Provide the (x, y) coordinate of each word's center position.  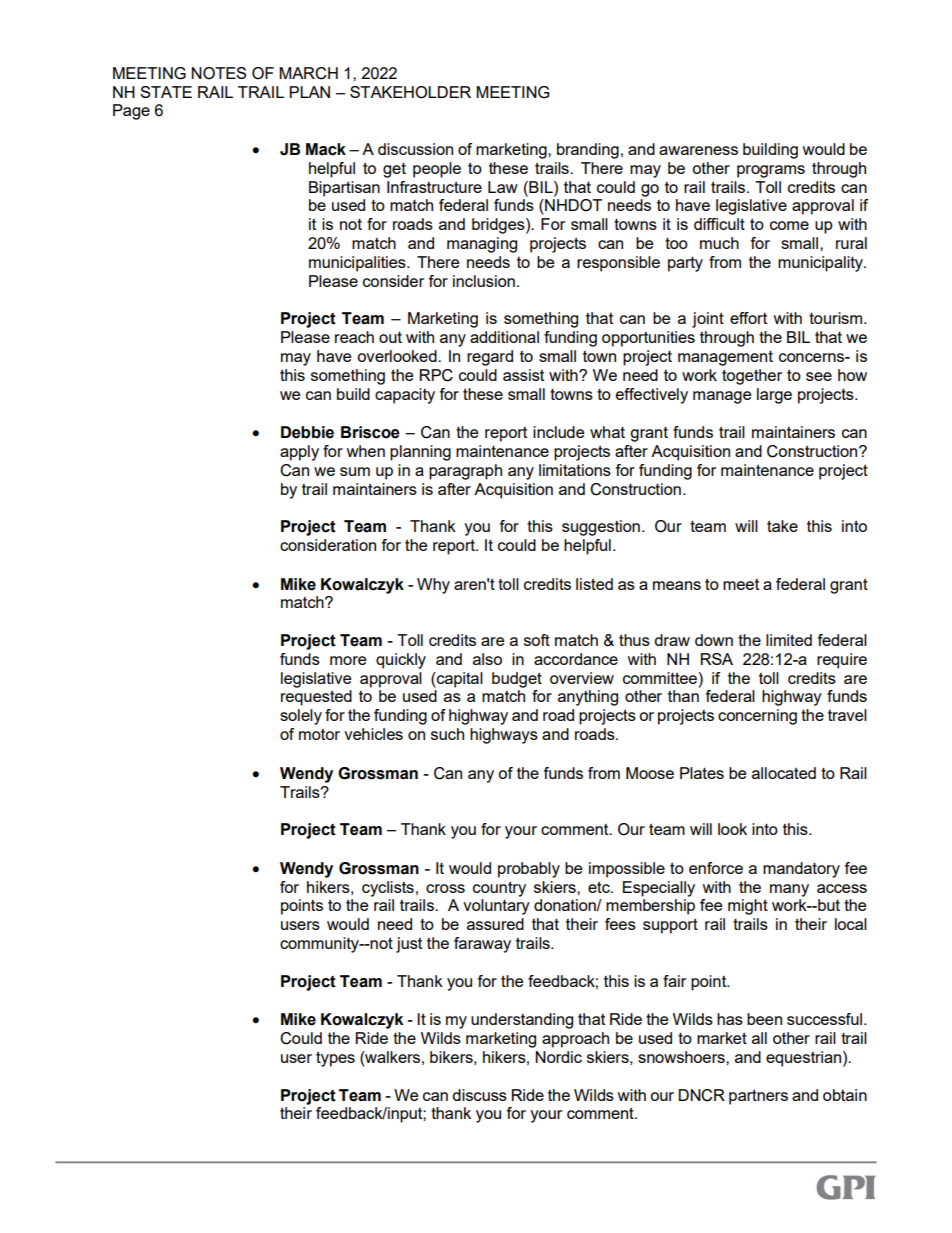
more (348, 660)
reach (354, 337)
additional (504, 337)
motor (319, 734)
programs (771, 171)
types (335, 1059)
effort (748, 318)
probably (529, 870)
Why (433, 586)
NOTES (218, 73)
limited (789, 640)
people (437, 170)
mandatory (801, 870)
